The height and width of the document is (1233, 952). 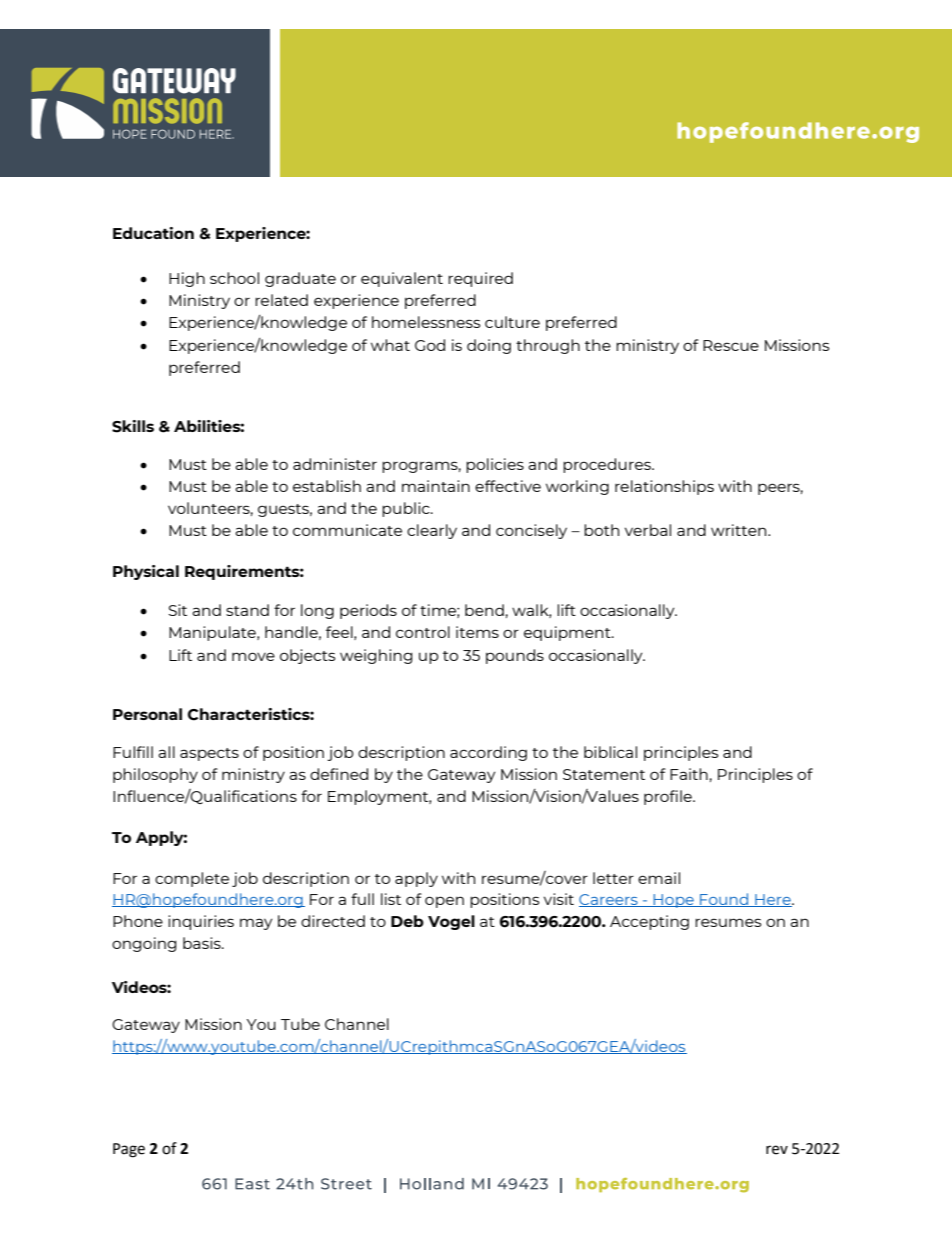 What do you see at coordinates (432, 531) in the document?
I see `clearly` at bounding box center [432, 531].
